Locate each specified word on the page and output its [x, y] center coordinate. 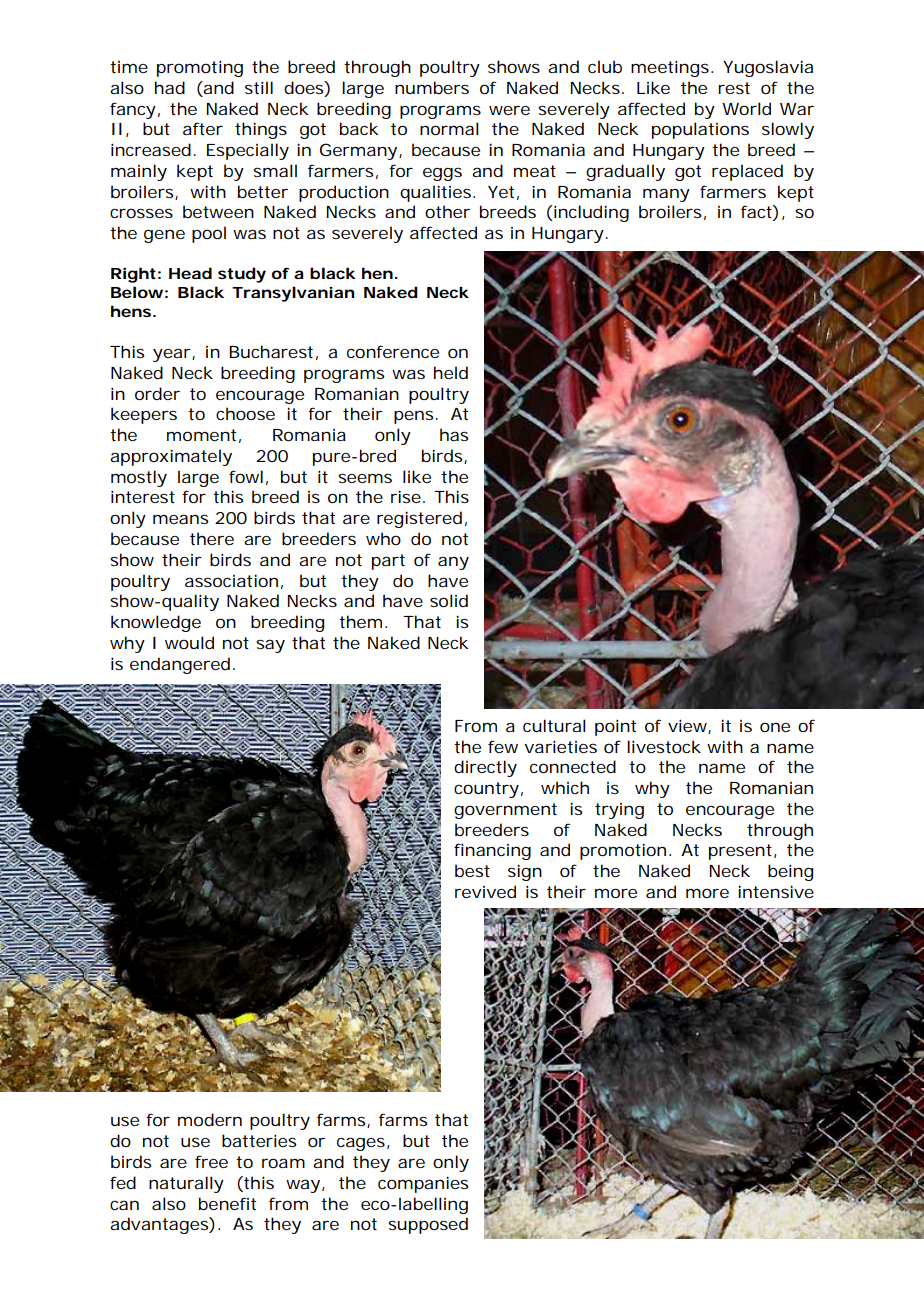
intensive [776, 891]
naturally [186, 1184]
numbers [432, 87]
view [688, 726]
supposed [428, 1225]
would [189, 642]
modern [210, 1119]
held [451, 372]
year [172, 355]
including [591, 213]
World [746, 108]
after [203, 128]
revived [485, 891]
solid [449, 600]
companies [423, 1184]
